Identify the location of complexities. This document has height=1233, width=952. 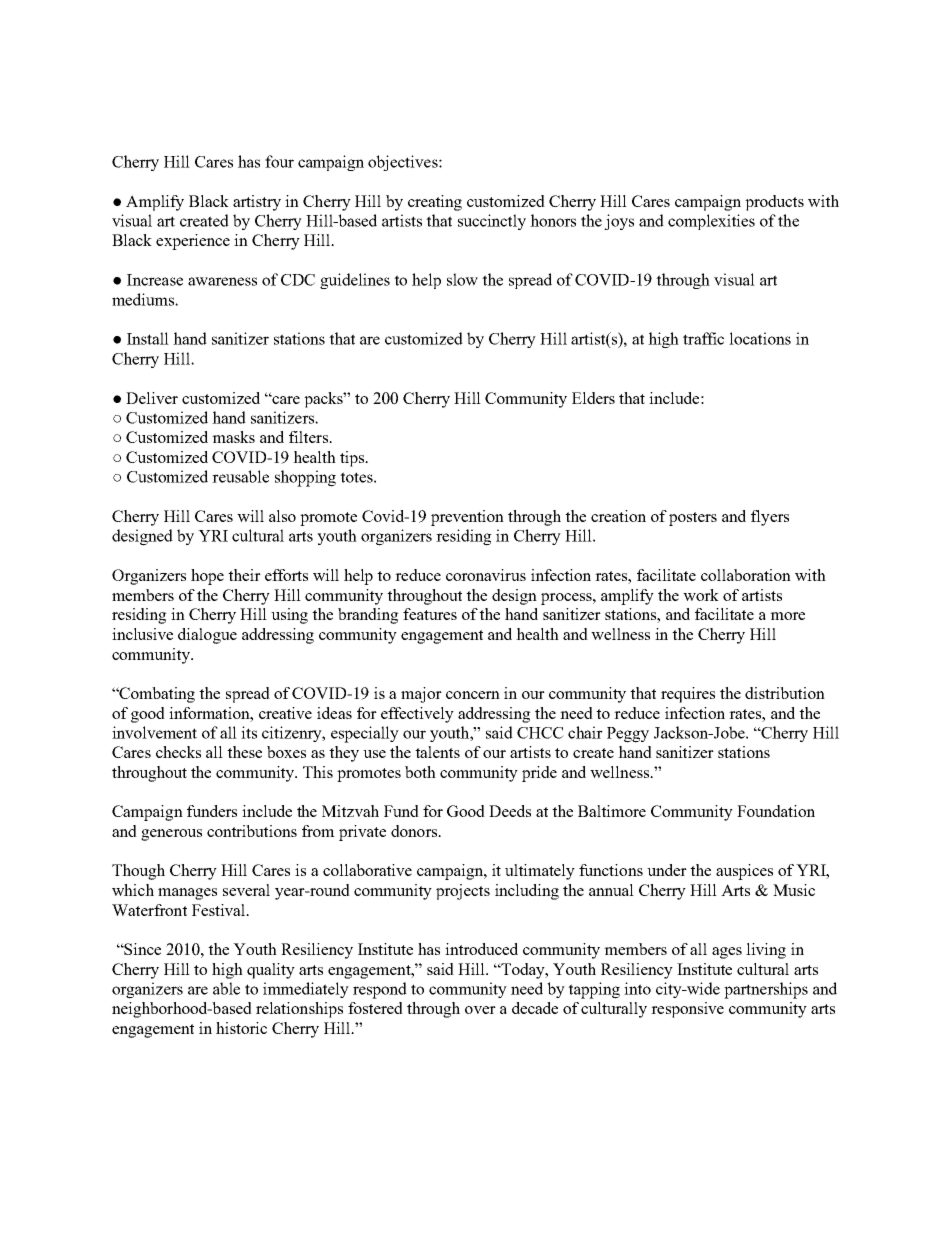
(711, 222).
